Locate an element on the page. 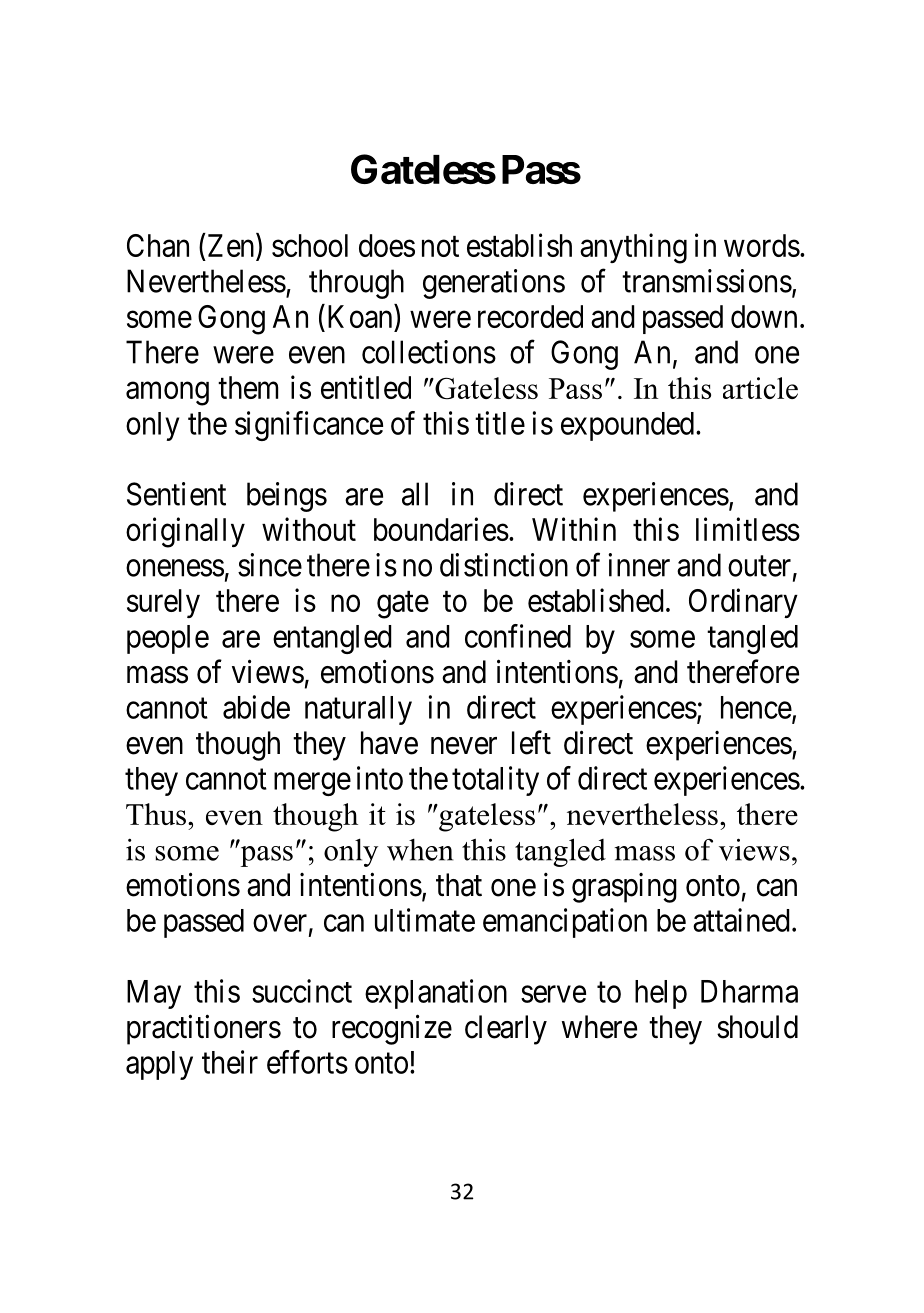  boundaries is located at coordinates (441, 529).
